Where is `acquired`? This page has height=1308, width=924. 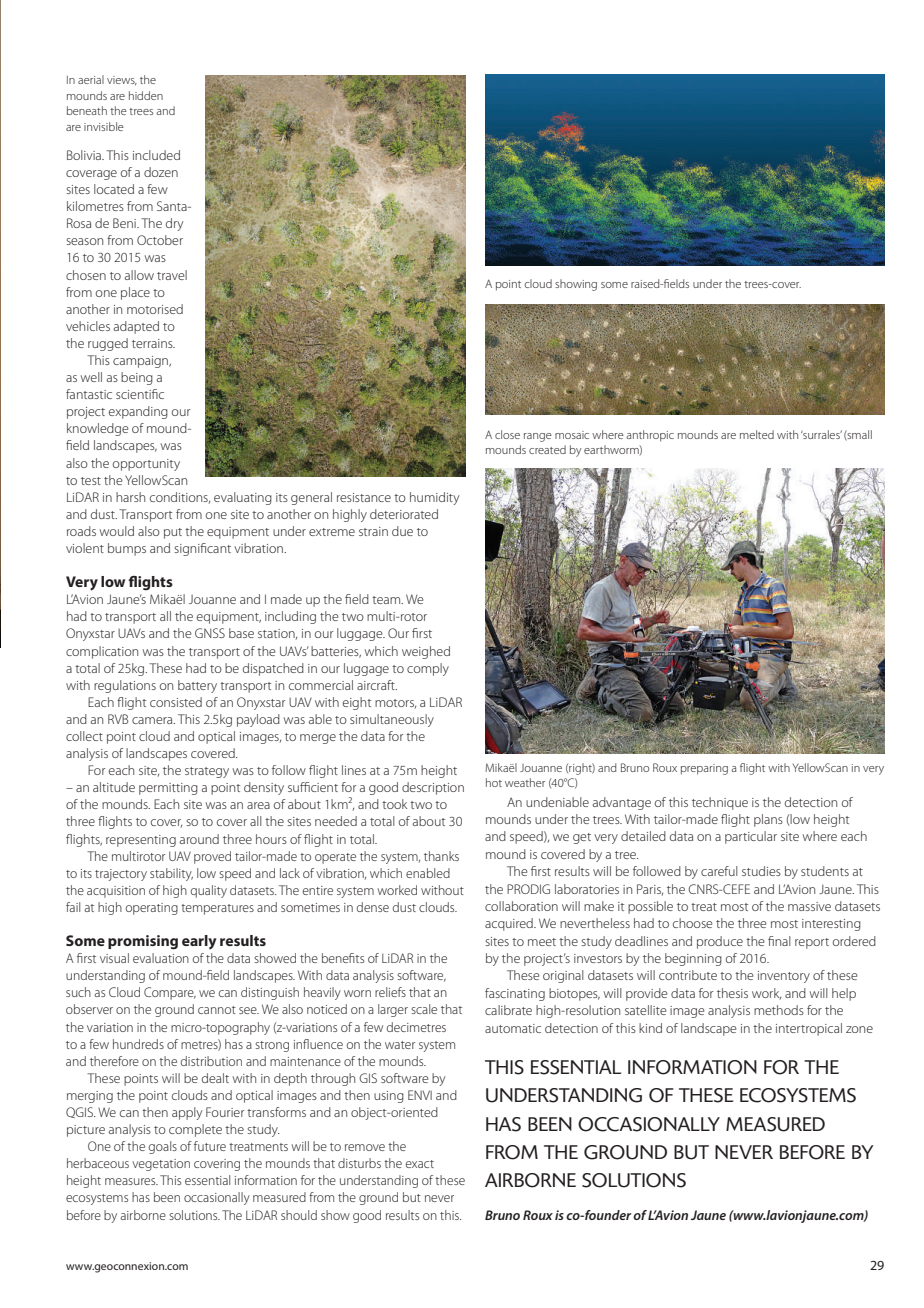 acquired is located at coordinates (510, 924).
